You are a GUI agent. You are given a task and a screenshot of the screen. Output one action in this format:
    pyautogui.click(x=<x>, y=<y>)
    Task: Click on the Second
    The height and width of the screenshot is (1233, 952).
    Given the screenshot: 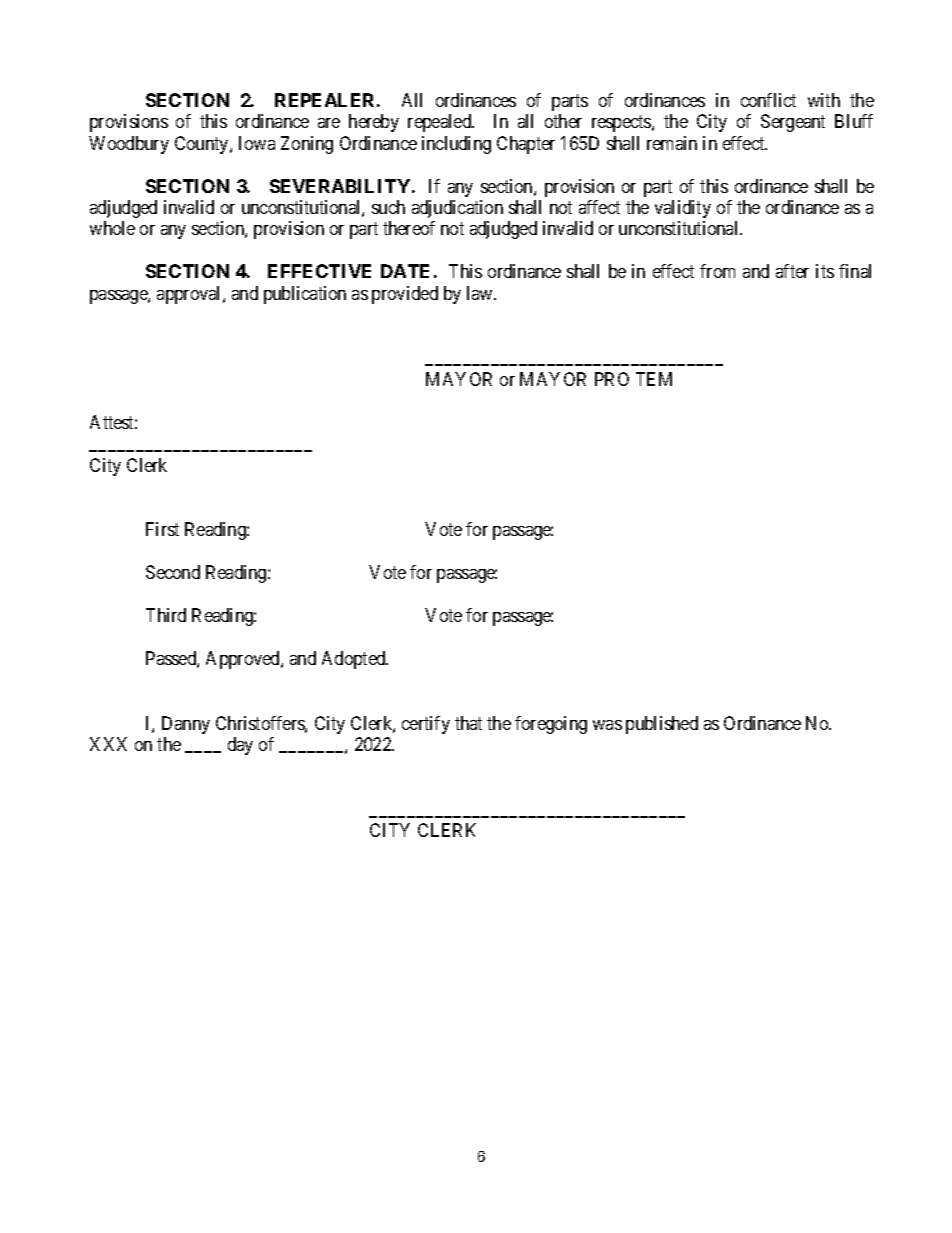 What is the action you would take?
    pyautogui.click(x=173, y=572)
